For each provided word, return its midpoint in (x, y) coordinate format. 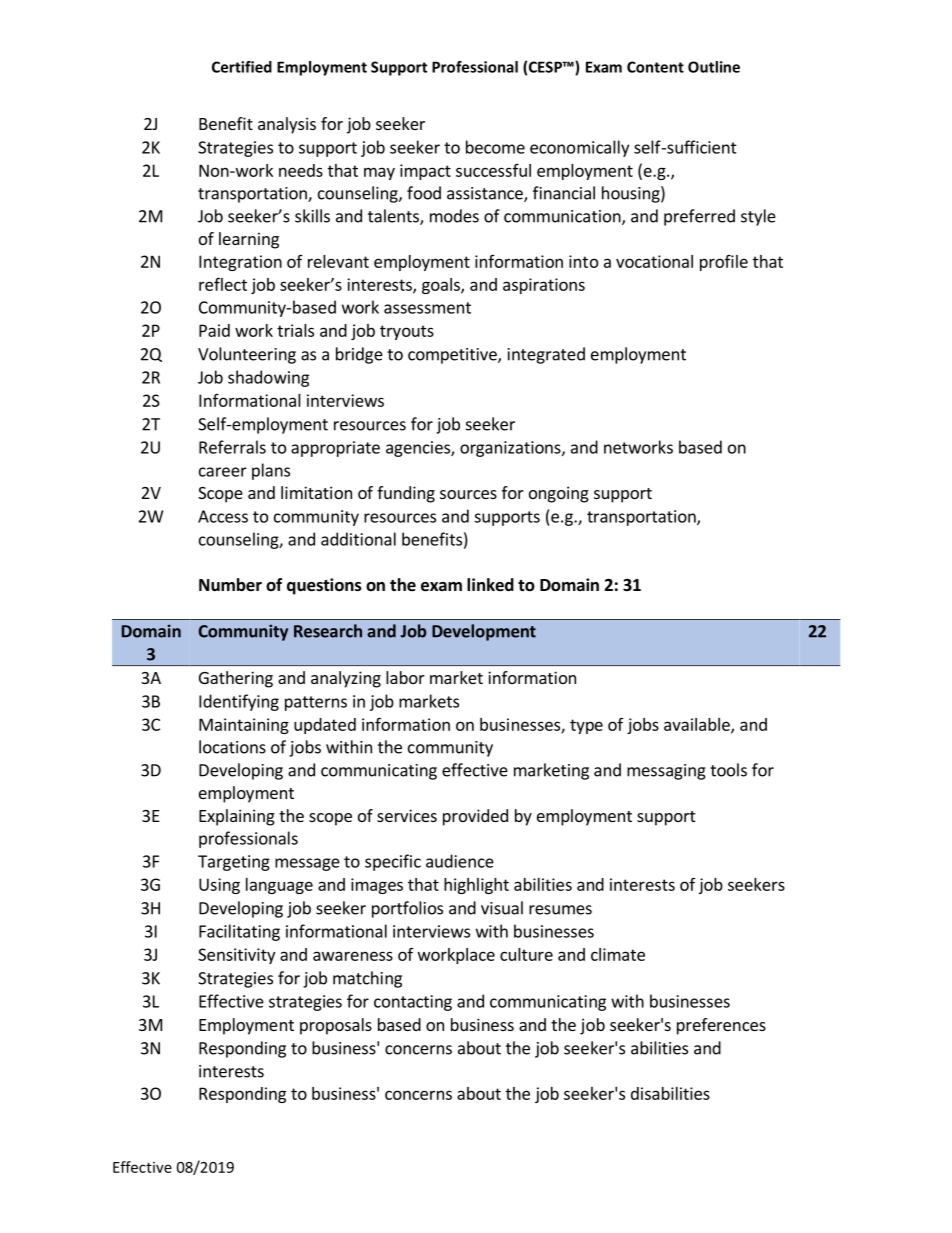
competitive (453, 356)
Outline (714, 67)
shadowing (268, 378)
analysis (287, 125)
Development (484, 632)
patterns (316, 703)
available (698, 725)
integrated (546, 355)
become (495, 147)
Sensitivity (236, 956)
